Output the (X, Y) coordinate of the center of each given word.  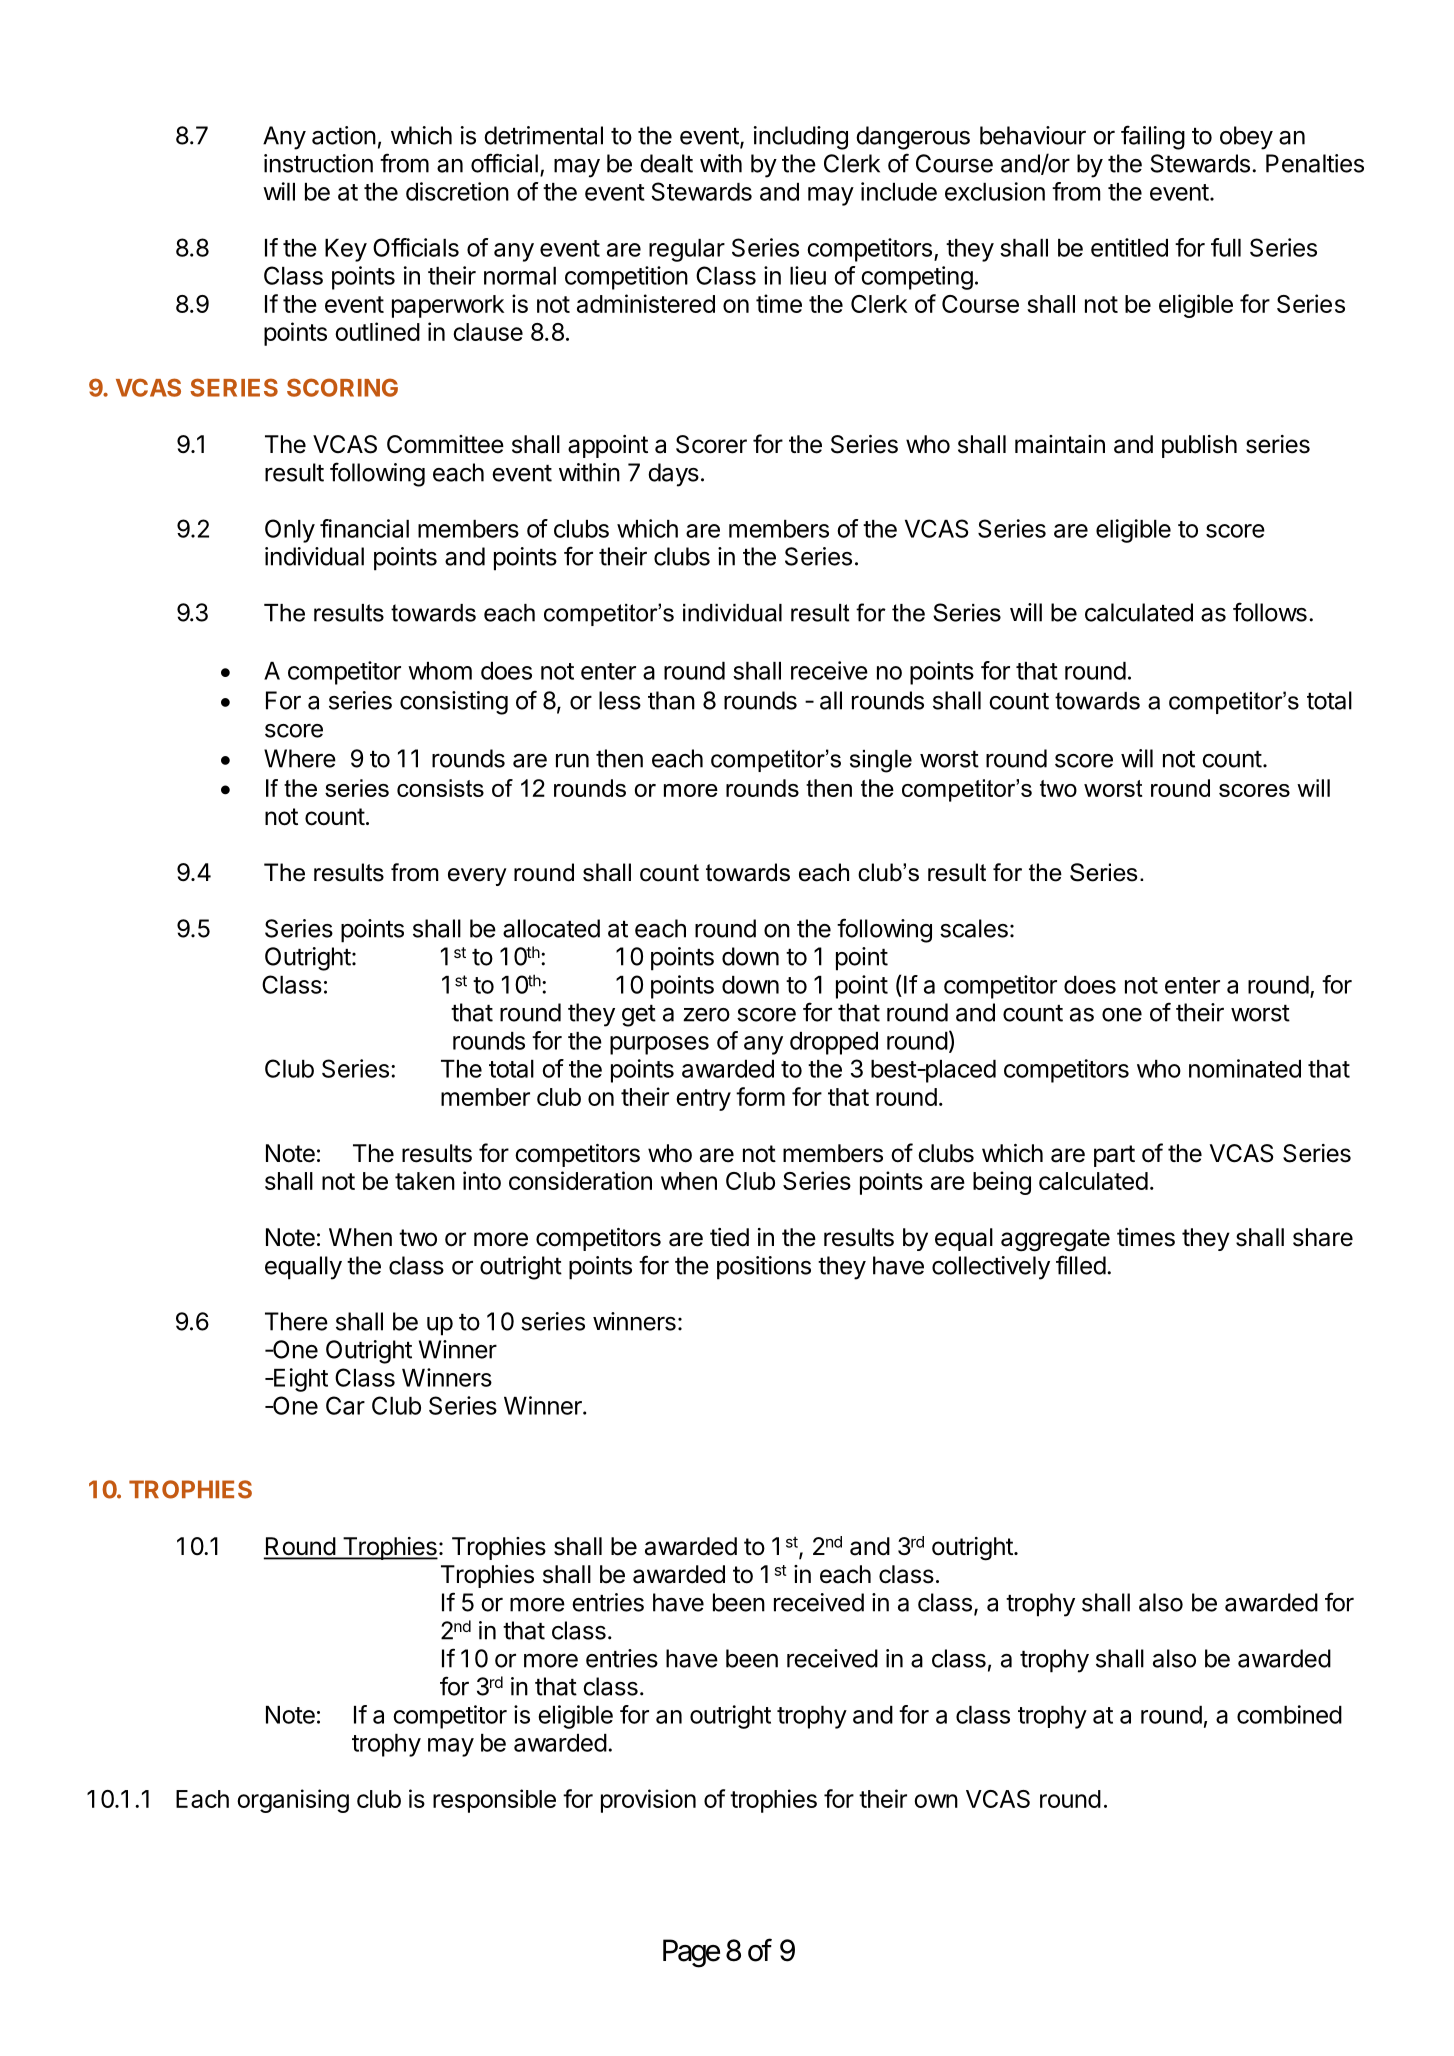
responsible (494, 1801)
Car (345, 1405)
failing (1153, 137)
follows (1270, 612)
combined (1289, 1714)
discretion (457, 191)
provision (648, 1801)
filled (1081, 1265)
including (801, 138)
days (673, 475)
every (477, 877)
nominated (1245, 1068)
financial (364, 528)
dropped (834, 1043)
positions (764, 1268)
